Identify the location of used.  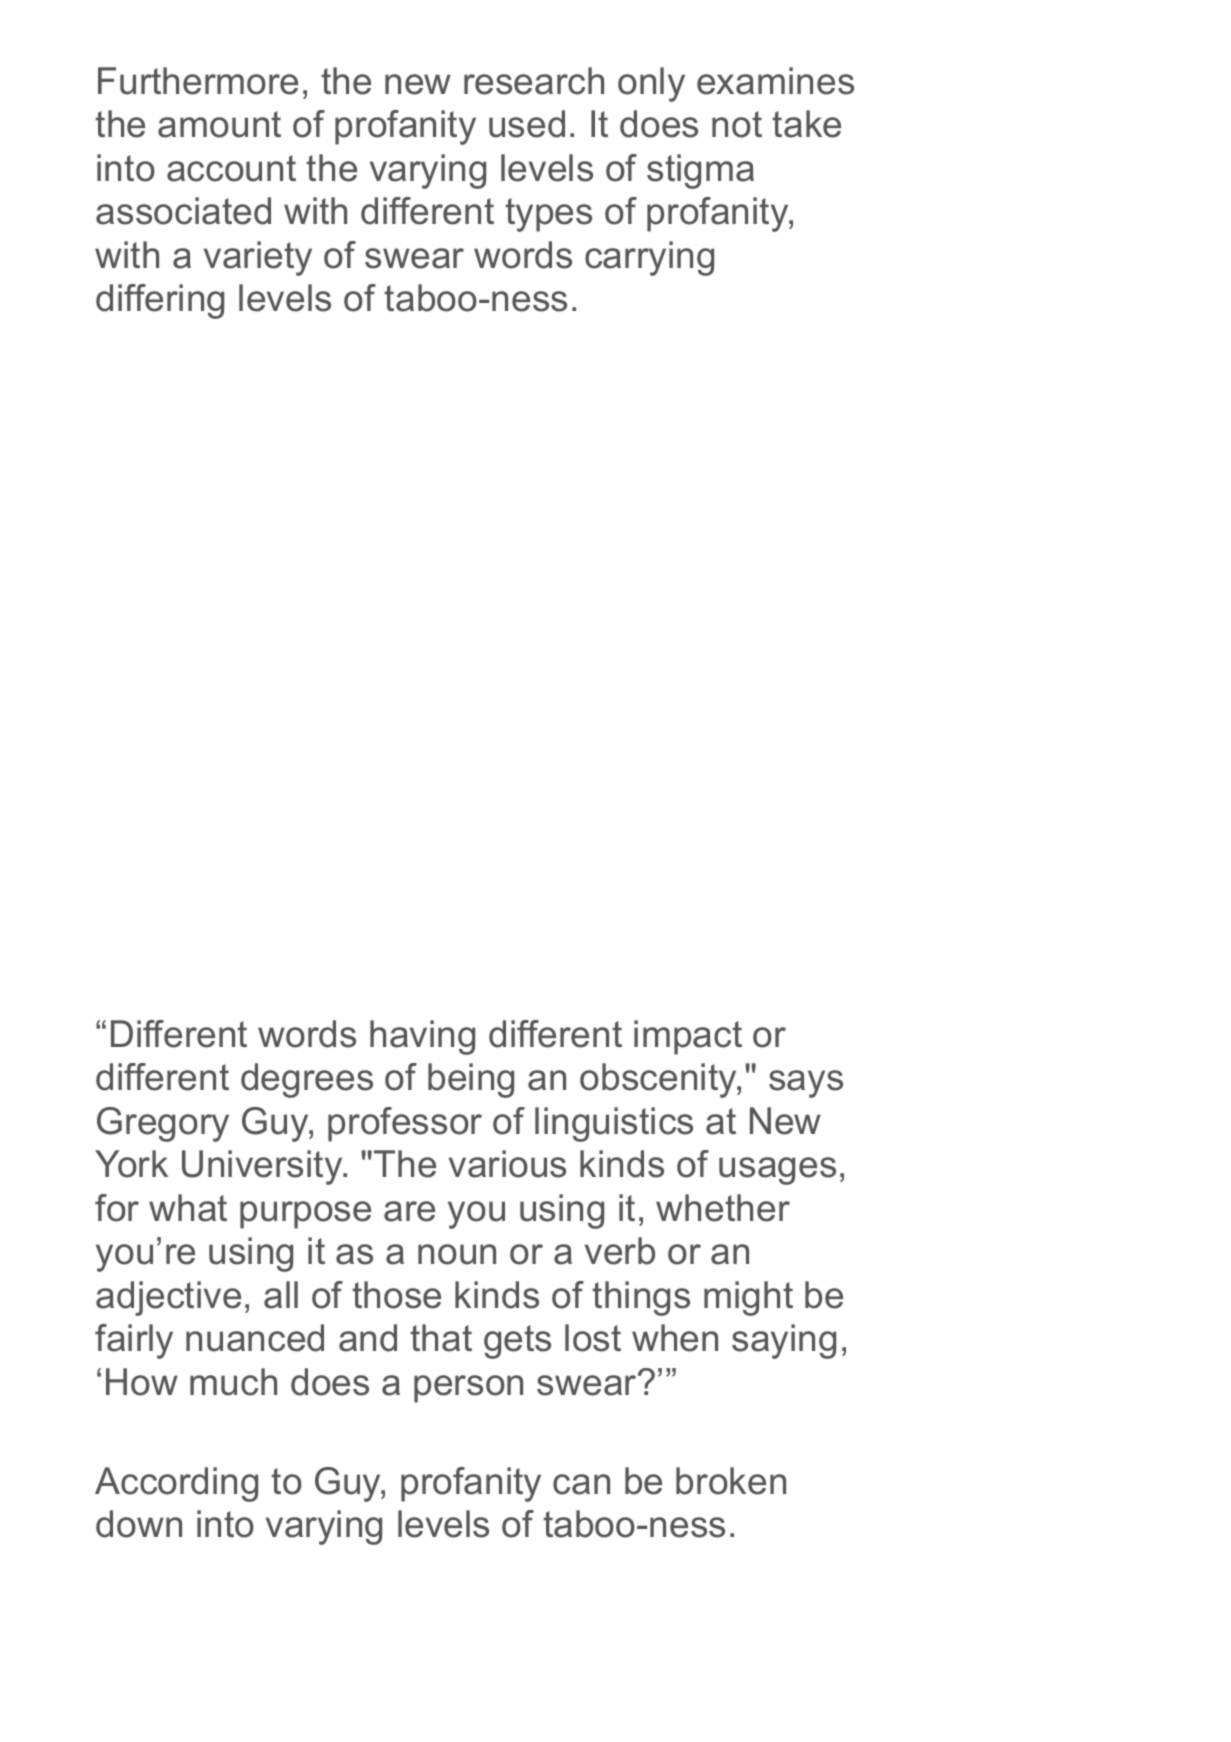
(527, 124).
